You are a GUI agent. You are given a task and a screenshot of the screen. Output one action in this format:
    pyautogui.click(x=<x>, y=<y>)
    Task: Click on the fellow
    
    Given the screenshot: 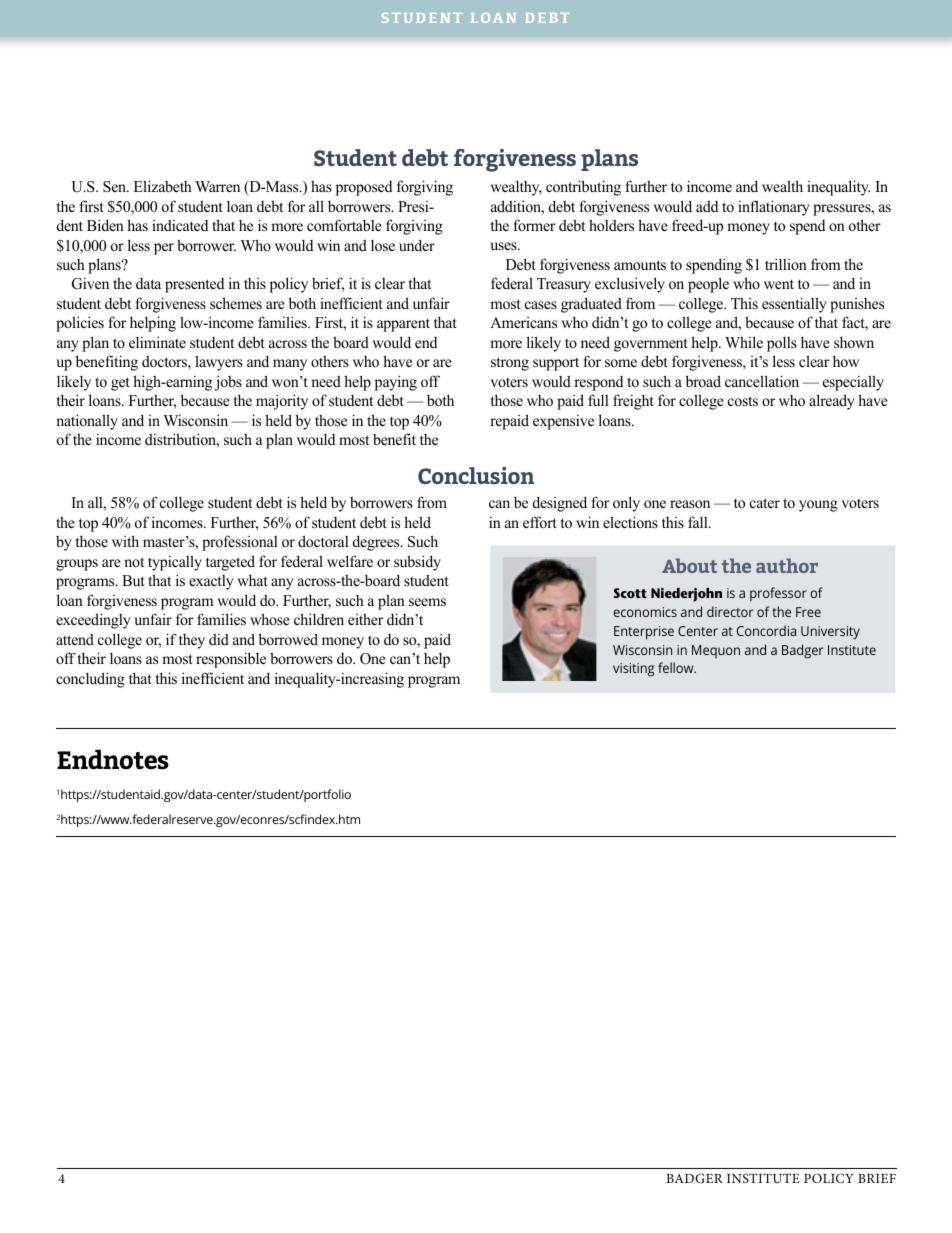 What is the action you would take?
    pyautogui.click(x=677, y=667)
